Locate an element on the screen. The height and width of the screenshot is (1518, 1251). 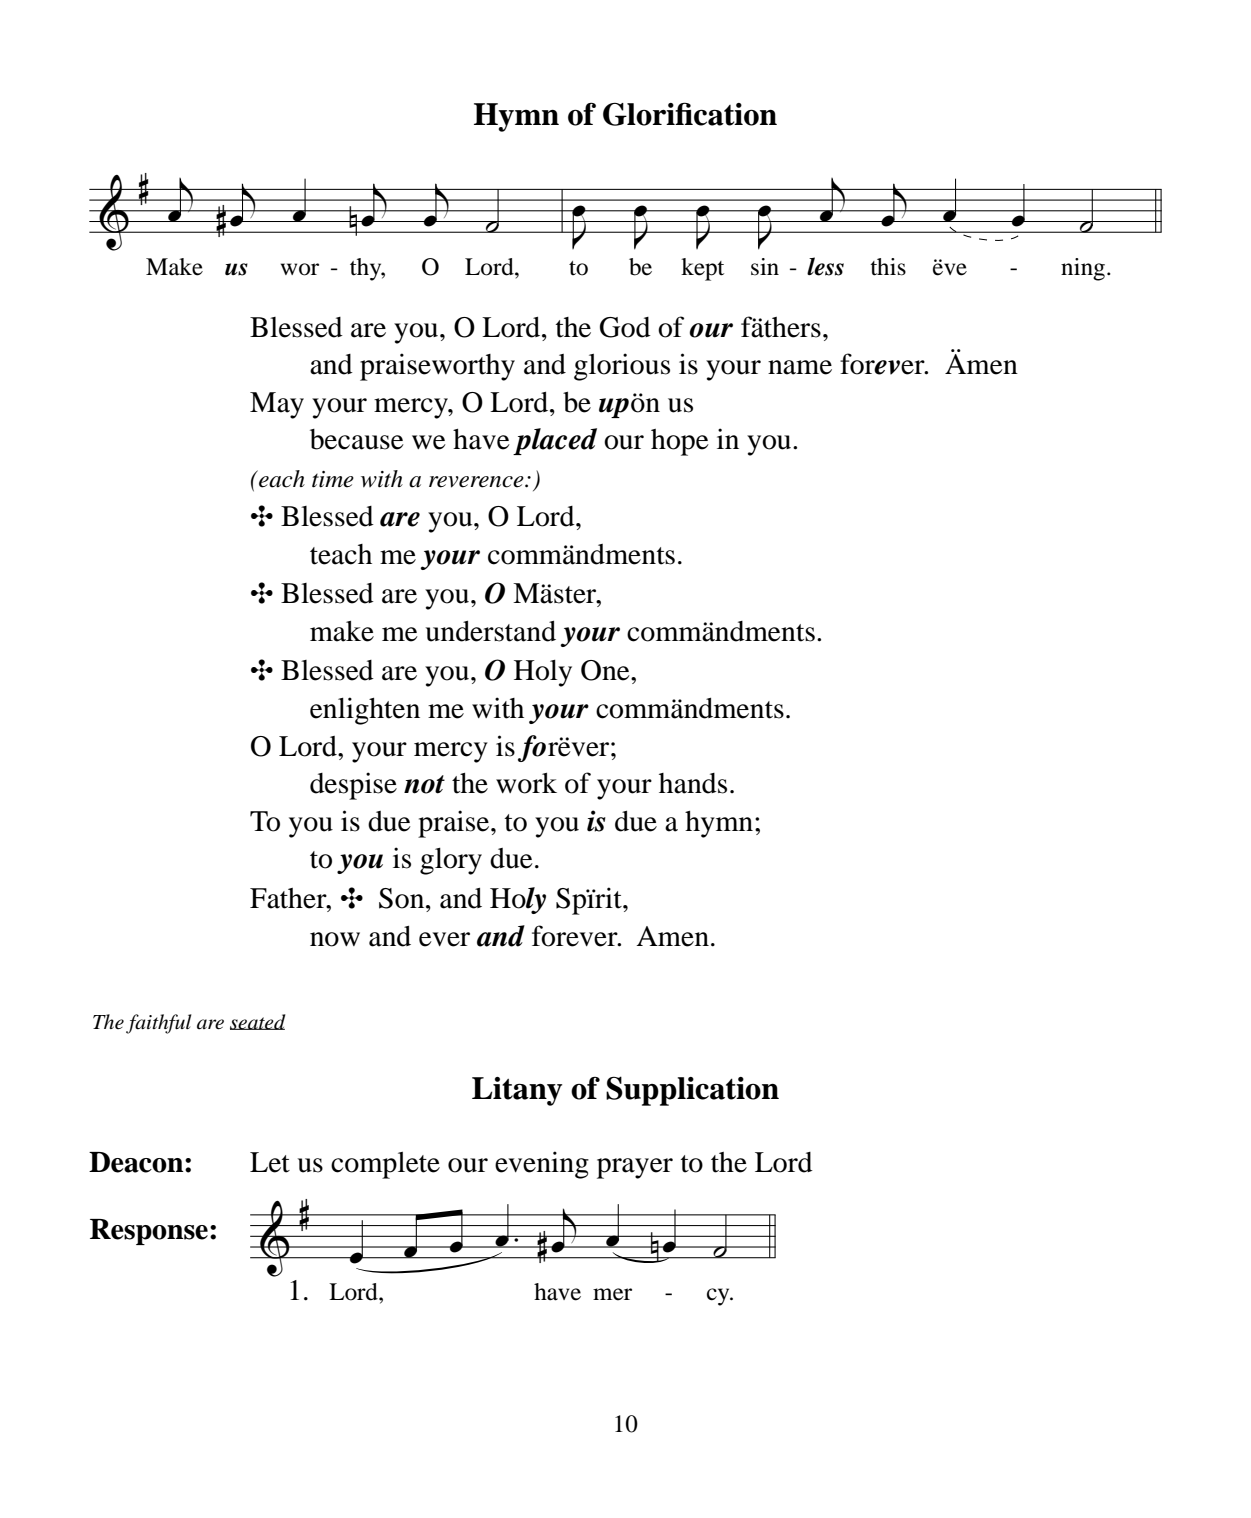
hands is located at coordinates (693, 783).
